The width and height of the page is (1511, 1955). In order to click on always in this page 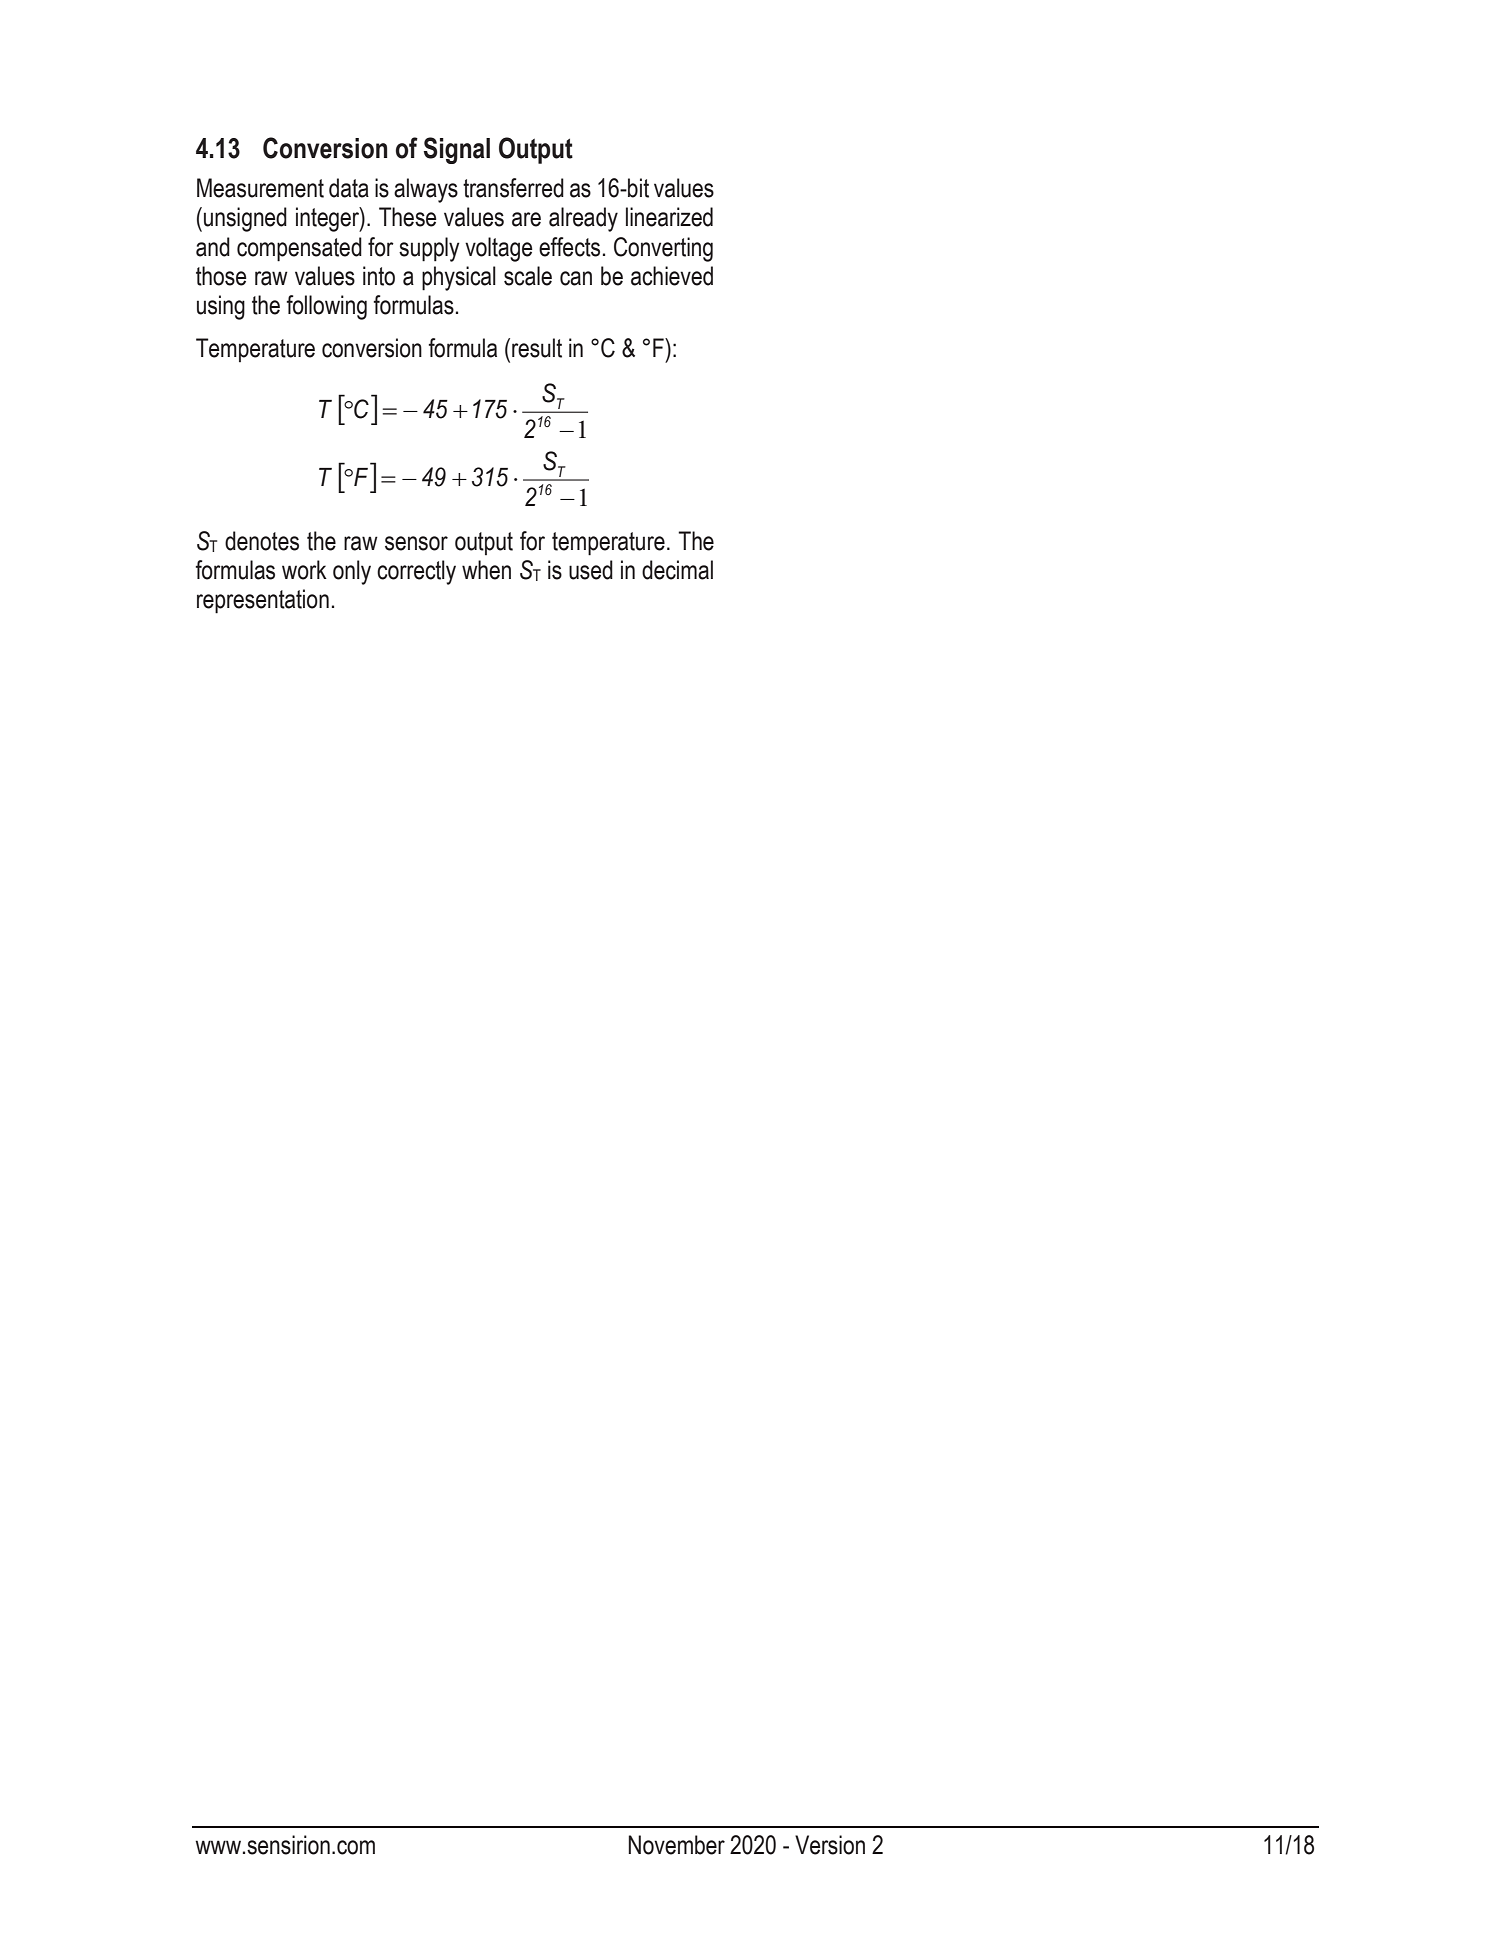, I will do `click(426, 190)`.
